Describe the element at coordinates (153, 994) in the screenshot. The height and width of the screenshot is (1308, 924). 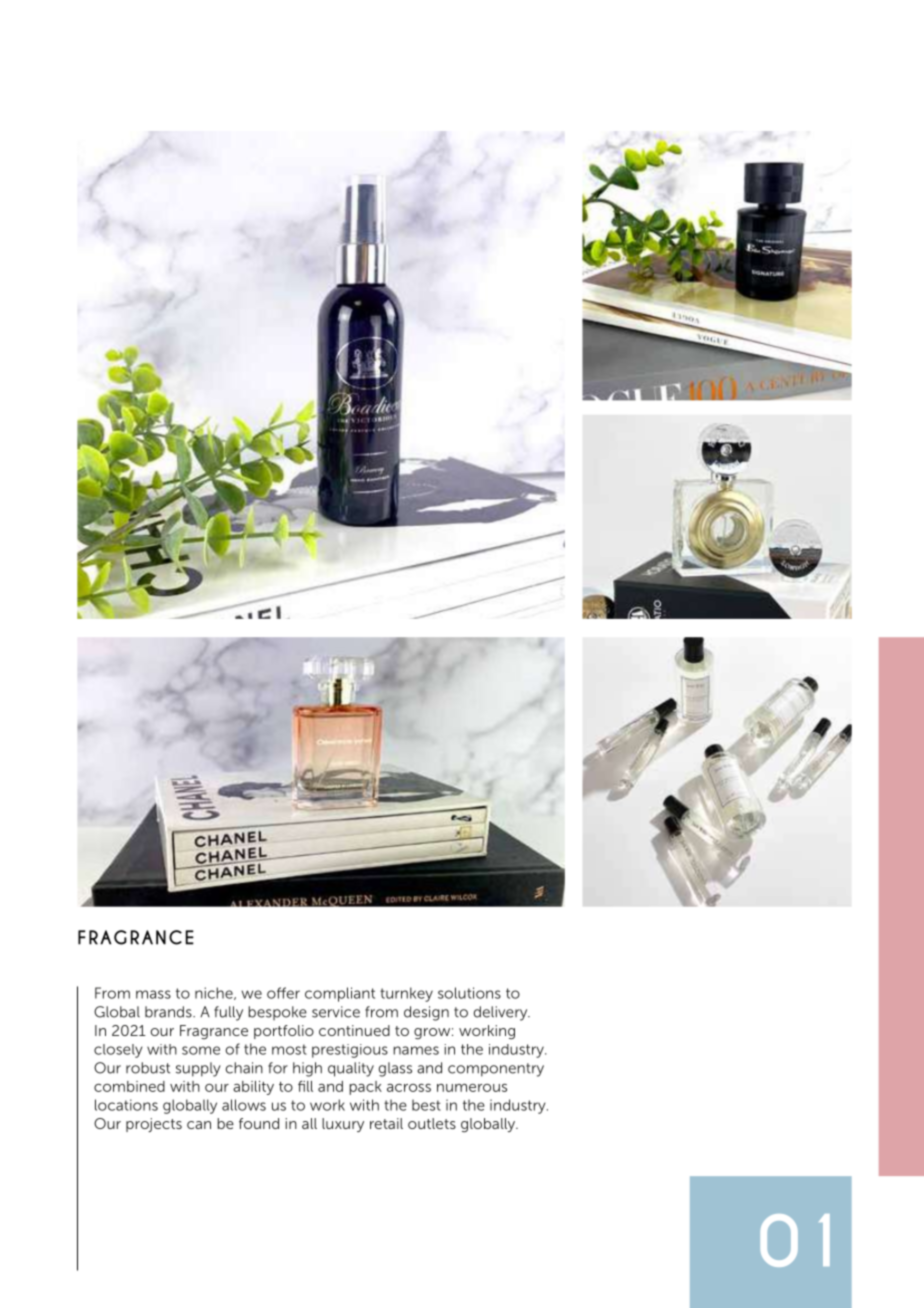
I see `mass` at that location.
